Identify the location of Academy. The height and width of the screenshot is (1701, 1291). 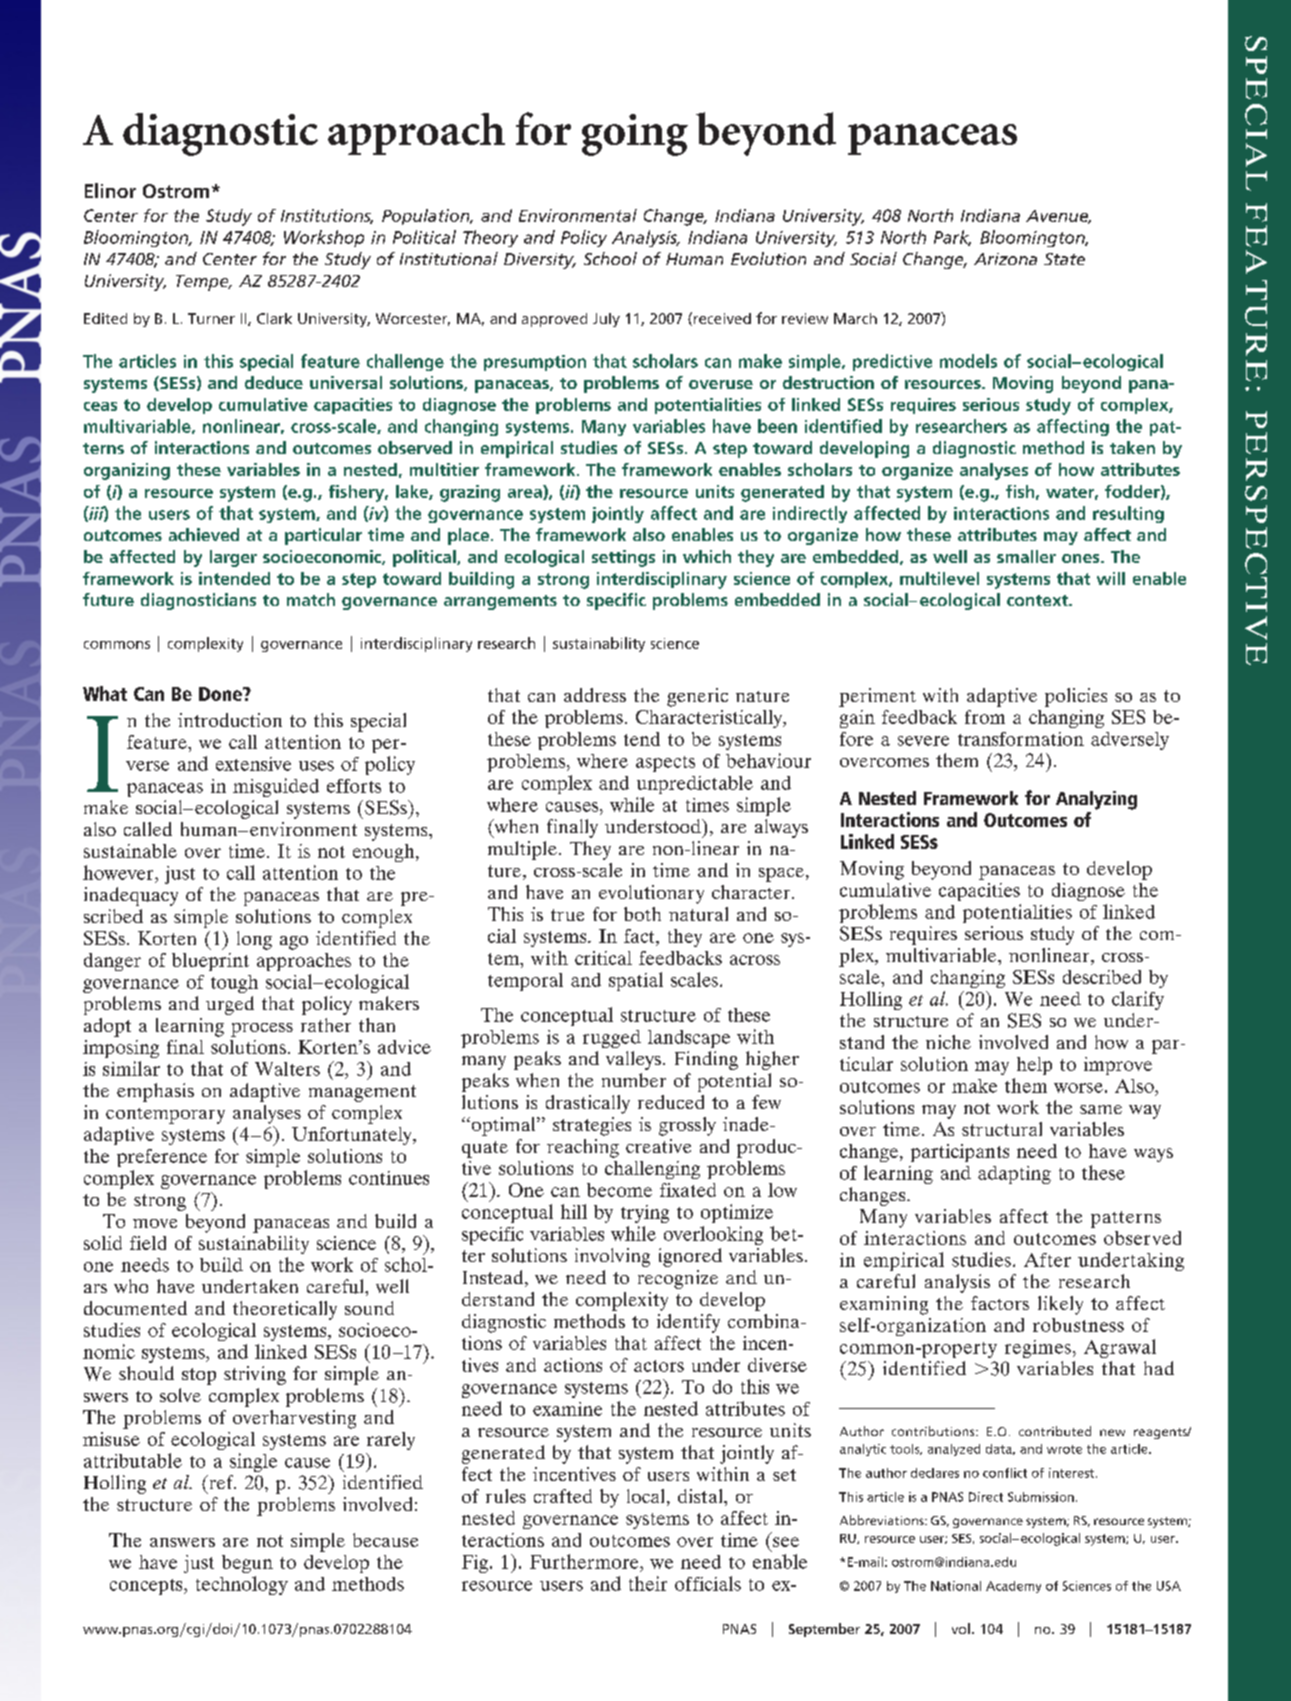
(1013, 1587).
